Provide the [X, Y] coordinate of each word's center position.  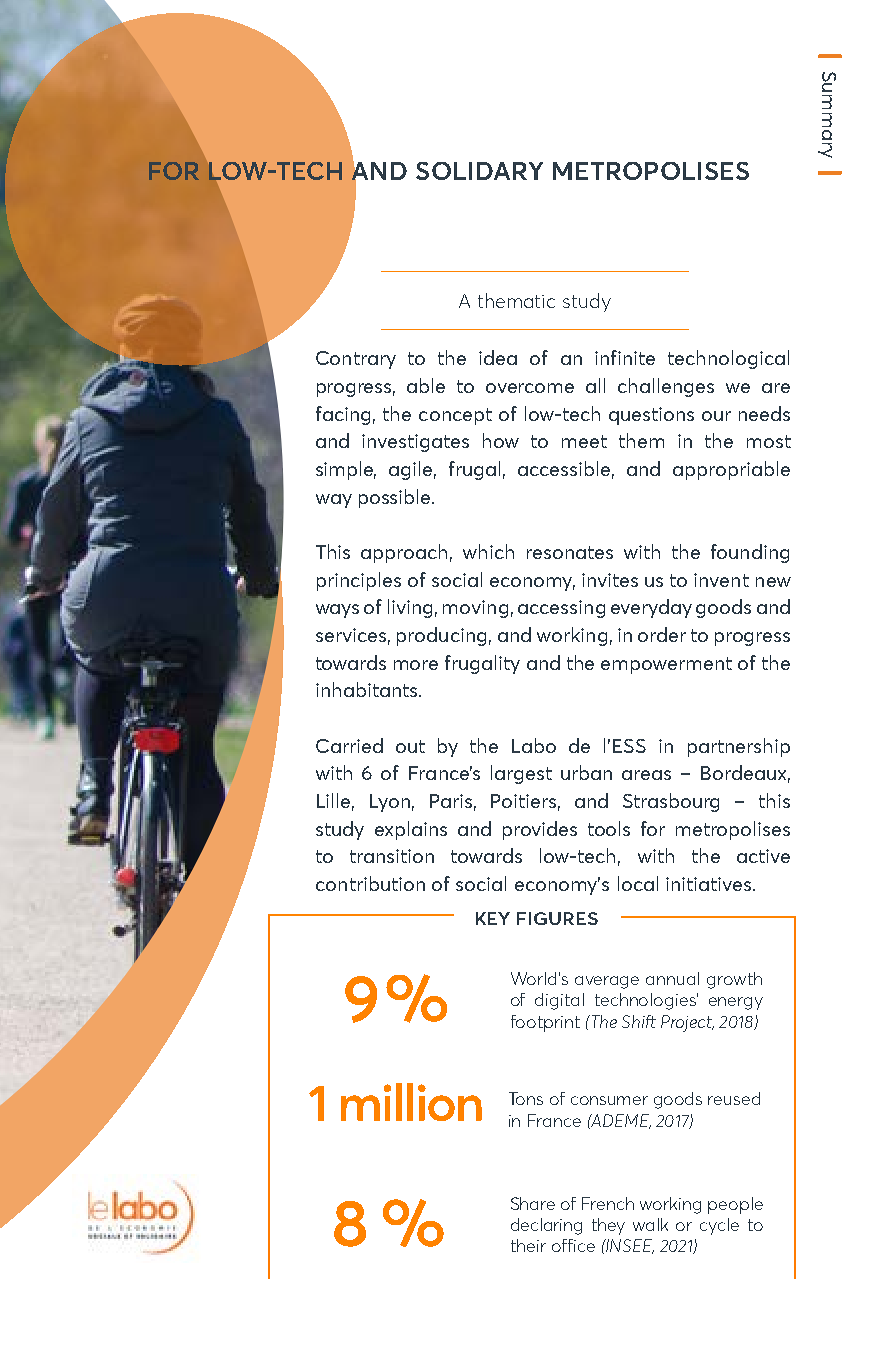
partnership [739, 747]
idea [498, 357]
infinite [625, 357]
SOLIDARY [479, 171]
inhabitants [368, 689]
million [411, 1102]
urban [586, 772]
